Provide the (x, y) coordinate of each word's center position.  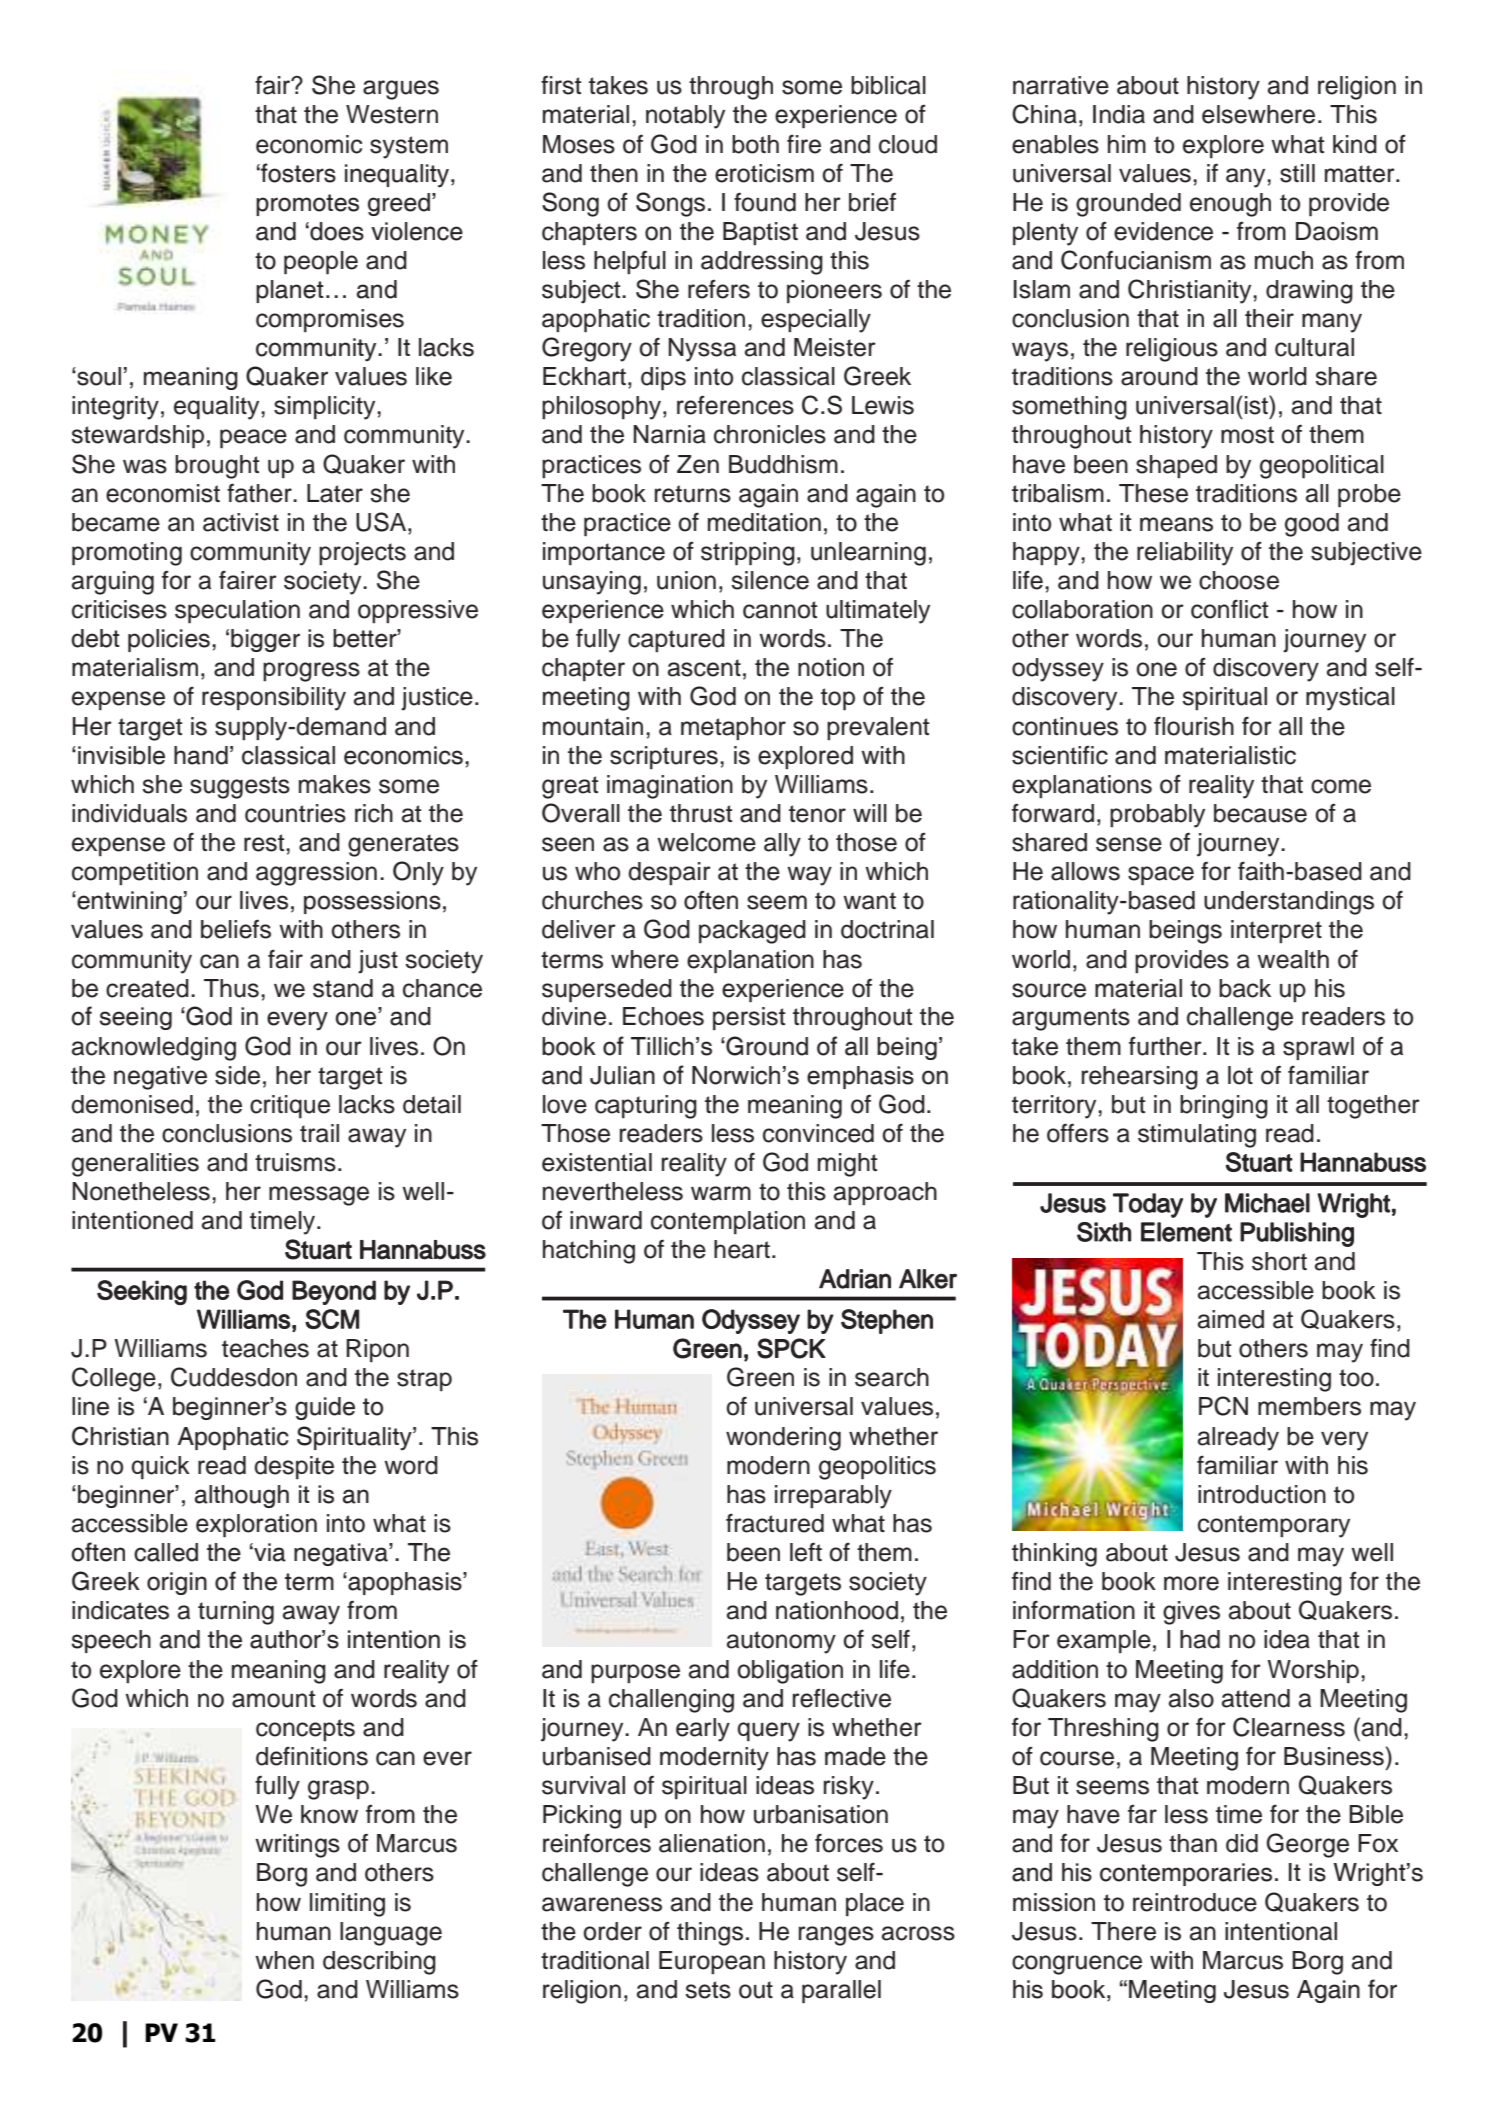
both (755, 144)
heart (742, 1249)
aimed (1231, 1319)
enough (1230, 205)
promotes (307, 205)
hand (201, 755)
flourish (1194, 726)
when (284, 1960)
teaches (265, 1348)
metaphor (733, 728)
